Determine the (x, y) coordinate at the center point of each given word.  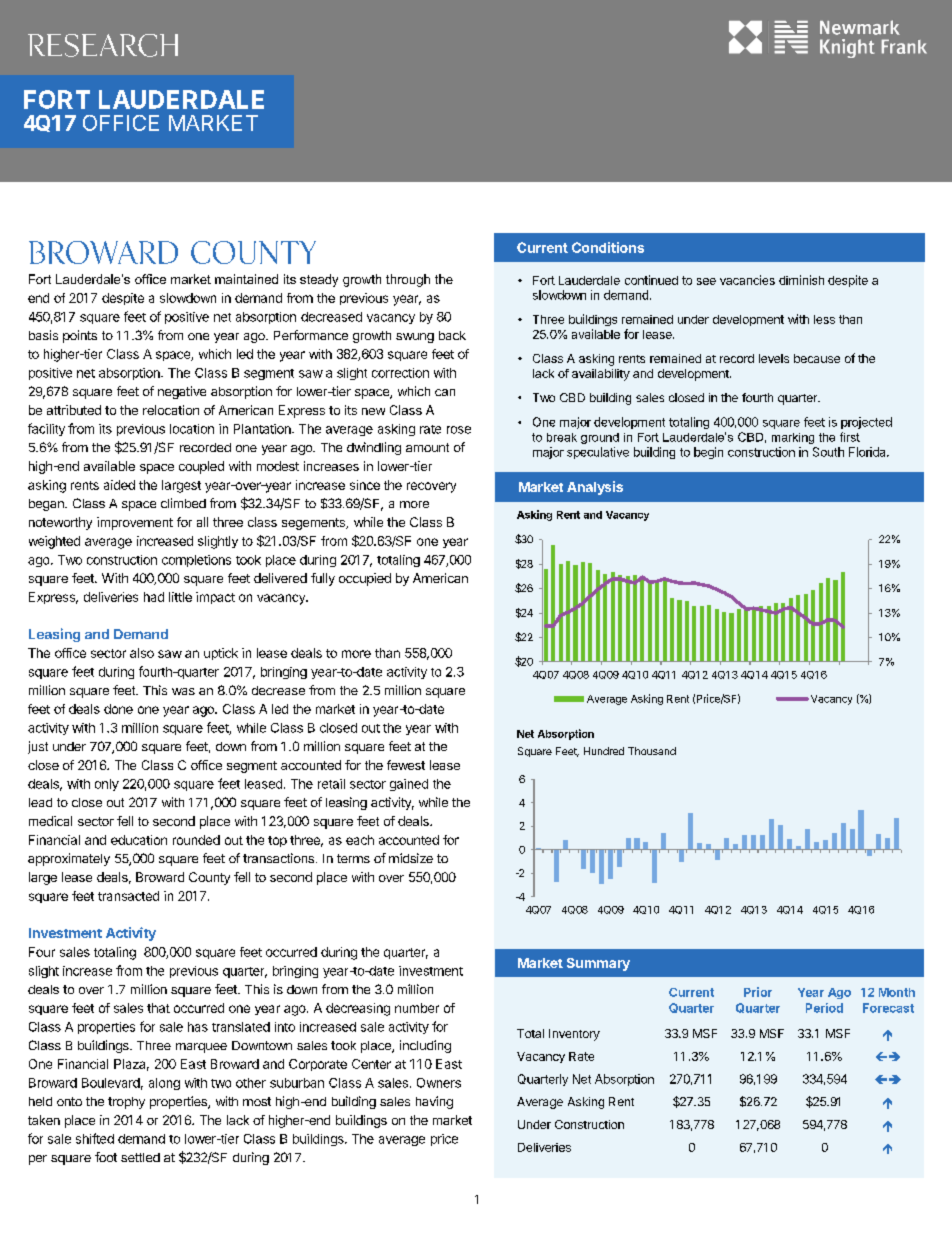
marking (793, 438)
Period (824, 1008)
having (434, 1102)
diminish (801, 280)
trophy (126, 1103)
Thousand (652, 751)
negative (182, 392)
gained (409, 785)
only (107, 785)
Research (103, 45)
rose (459, 430)
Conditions (608, 247)
